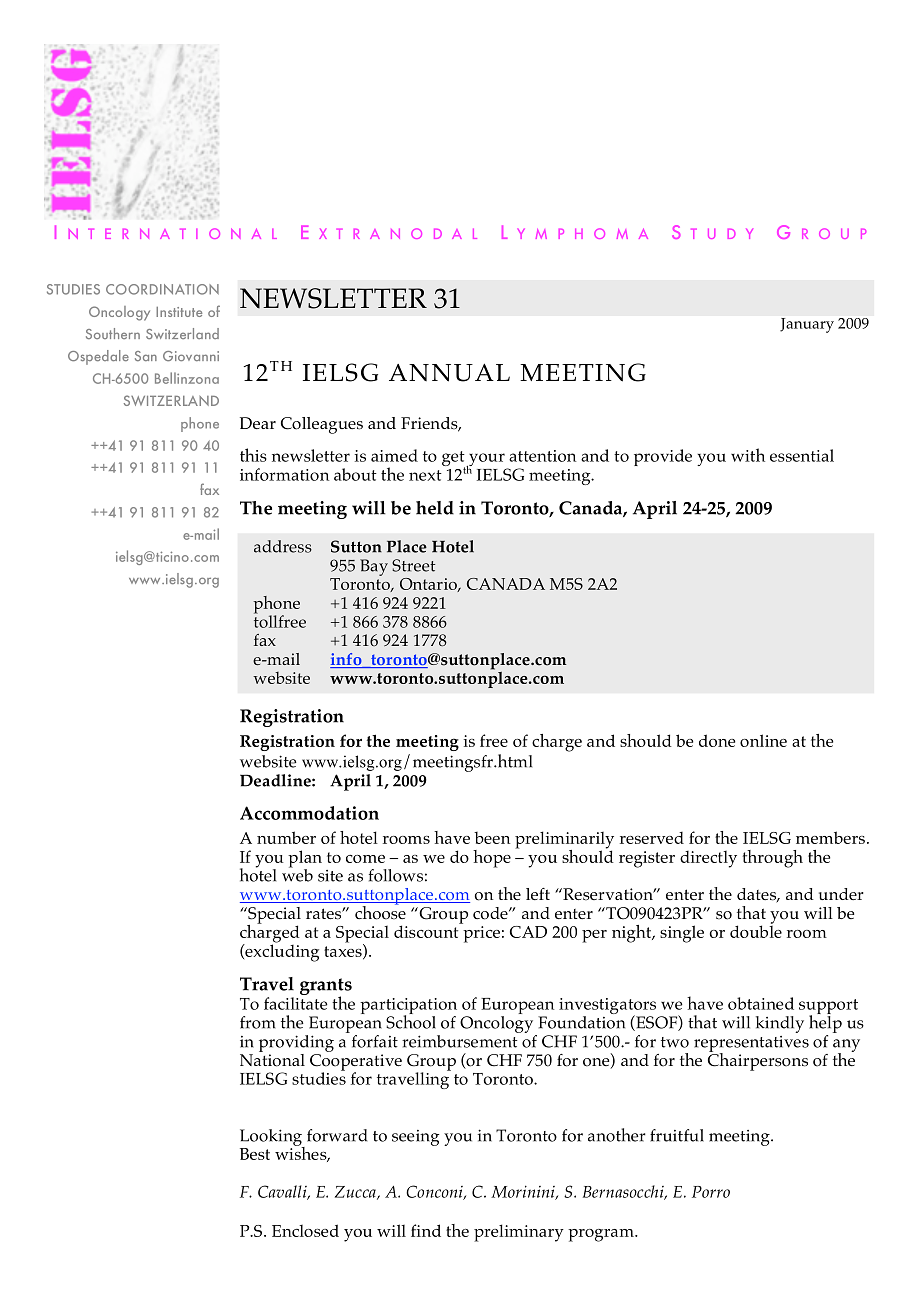 Image resolution: width=924 pixels, height=1308 pixels. I want to click on fruitful, so click(677, 1135).
